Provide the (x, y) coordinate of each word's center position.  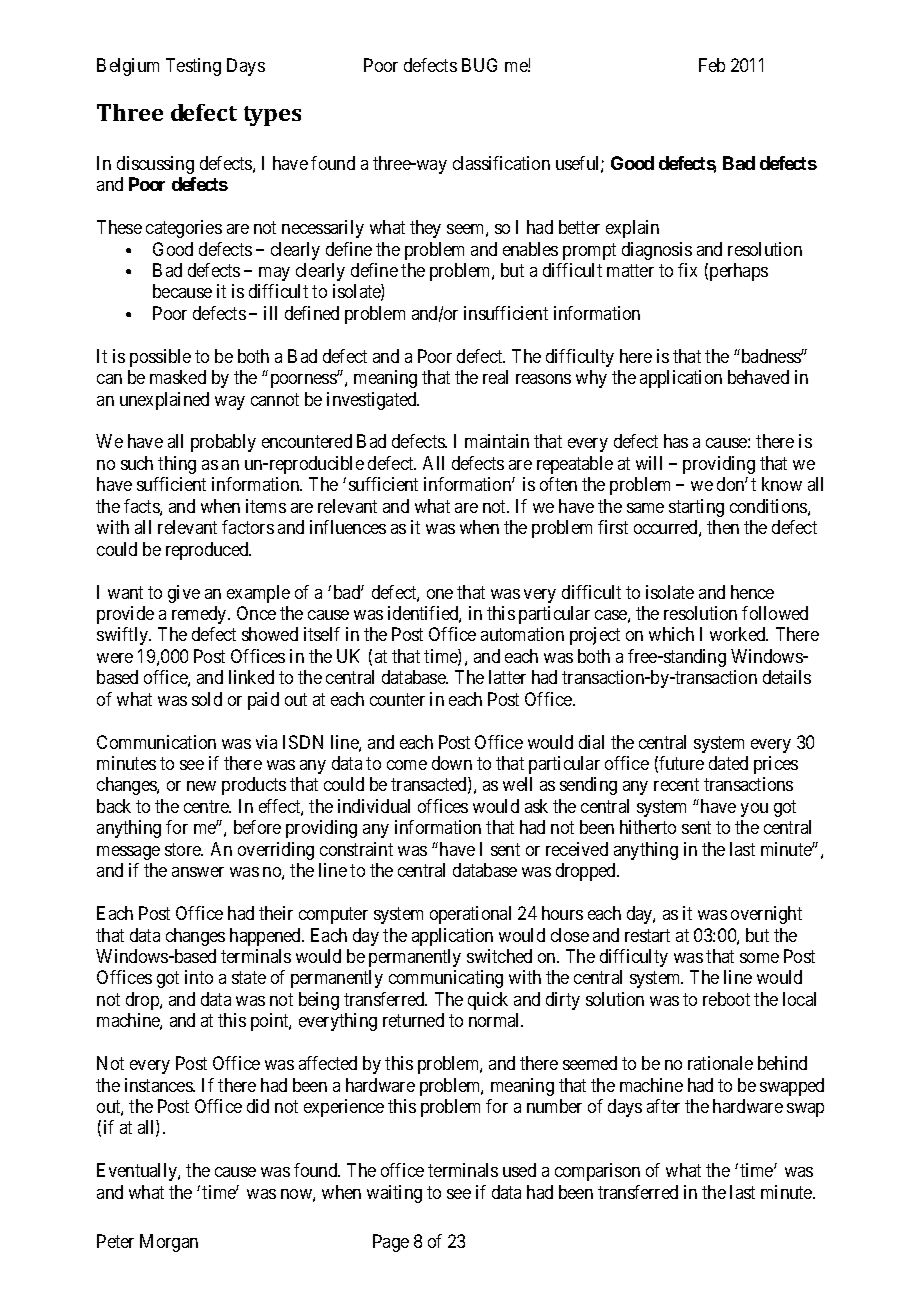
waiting (394, 1194)
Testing (193, 67)
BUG (479, 65)
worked (739, 634)
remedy (200, 615)
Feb (712, 65)
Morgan (169, 1243)
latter (507, 677)
